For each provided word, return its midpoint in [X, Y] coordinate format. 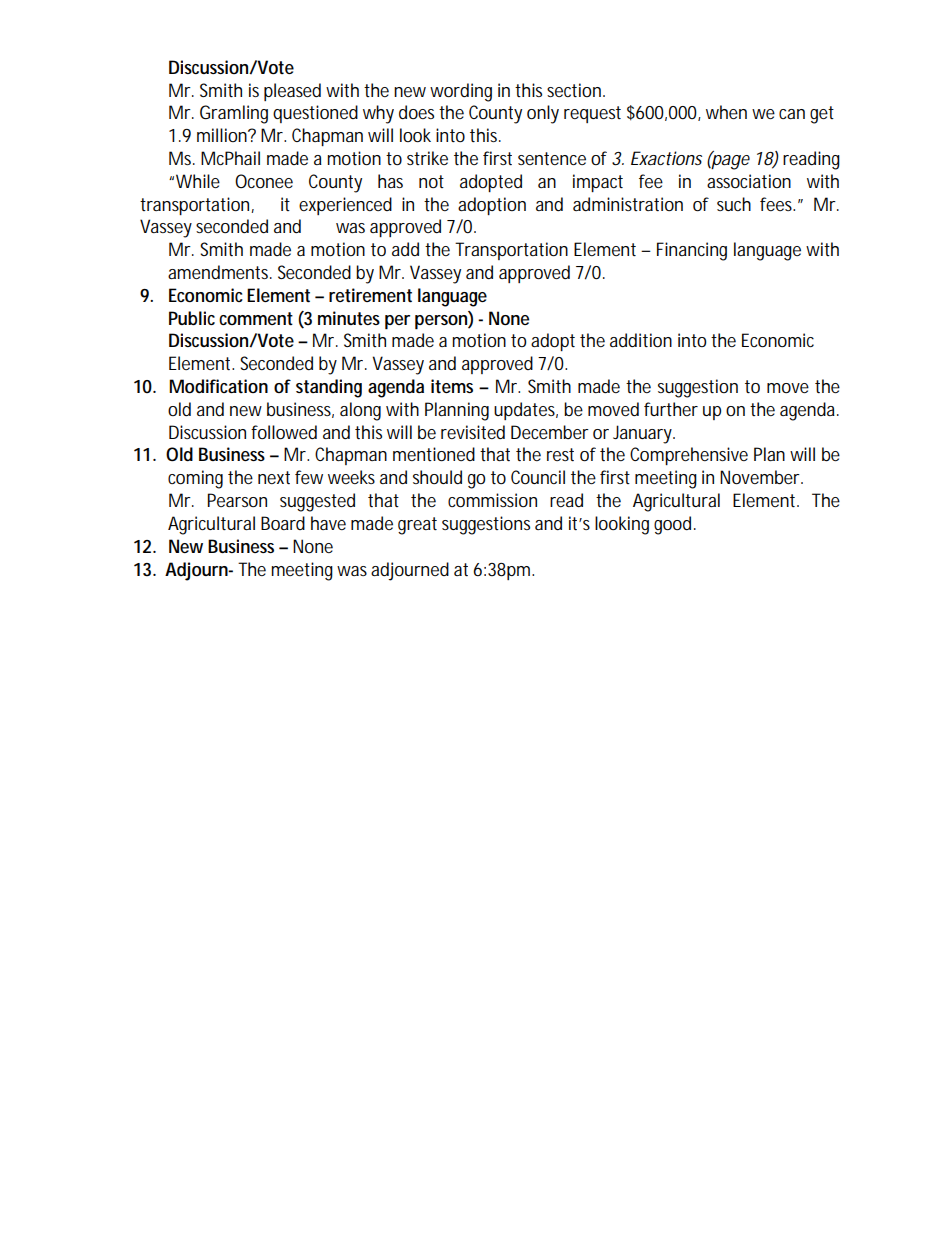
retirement [370, 295]
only [543, 114]
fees [776, 204]
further [671, 409]
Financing [692, 251]
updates [524, 411]
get [822, 115]
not [431, 181]
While [198, 181]
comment [256, 319]
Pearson [237, 500]
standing [329, 388]
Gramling [234, 114]
